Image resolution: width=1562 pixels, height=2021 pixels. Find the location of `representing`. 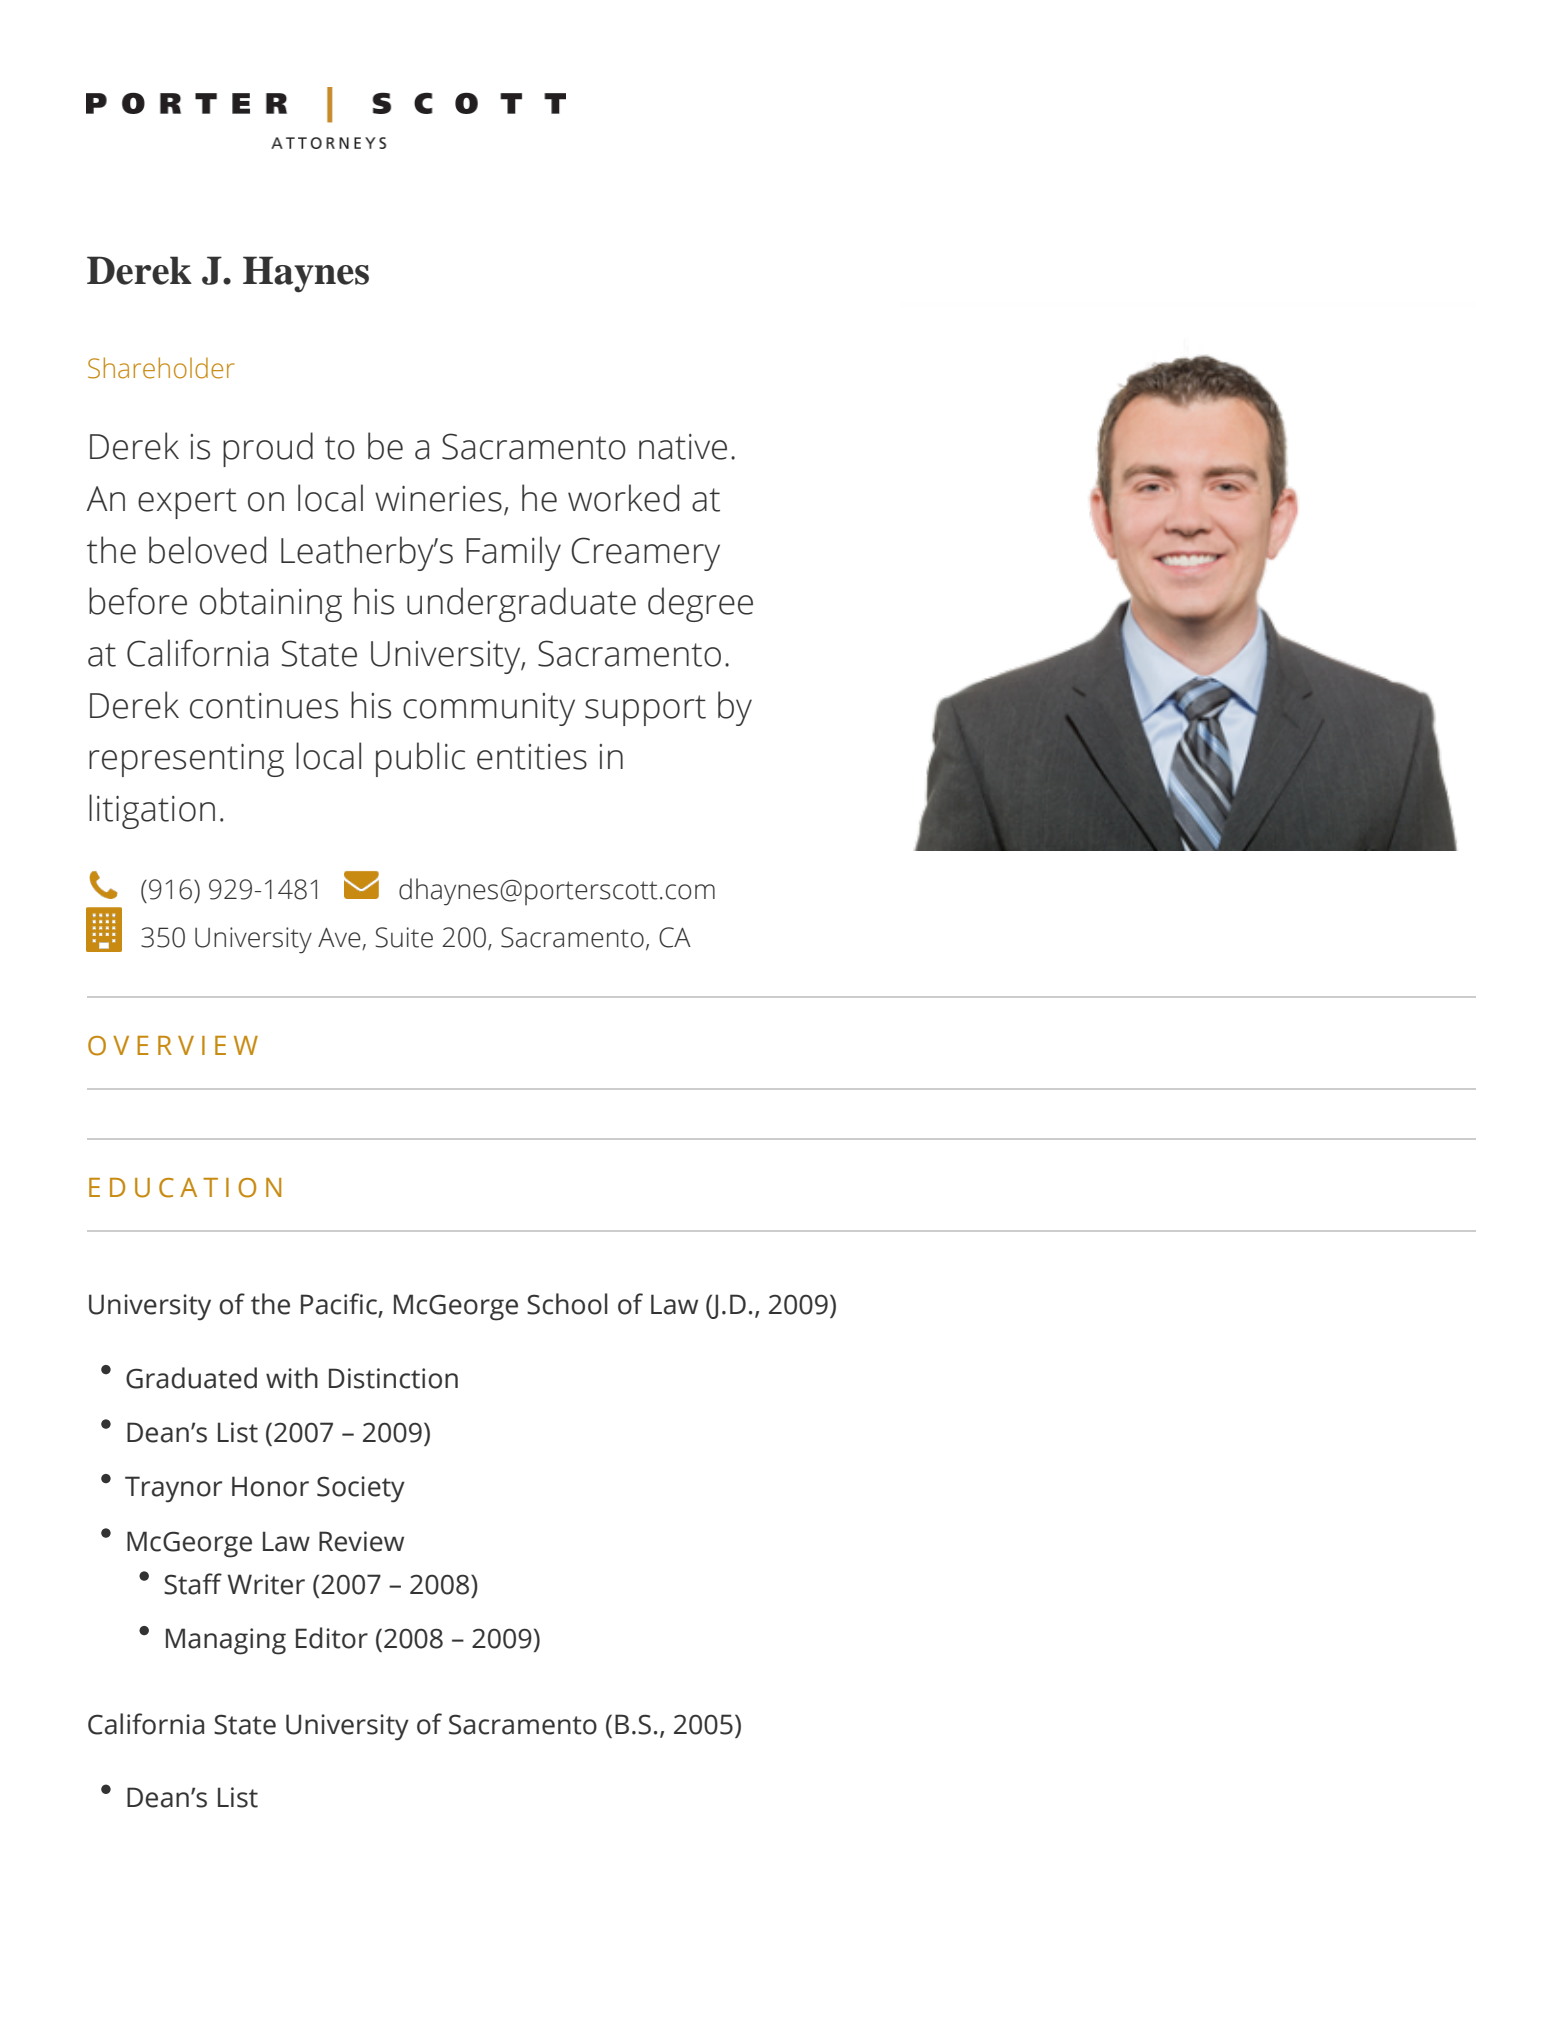

representing is located at coordinates (186, 760).
